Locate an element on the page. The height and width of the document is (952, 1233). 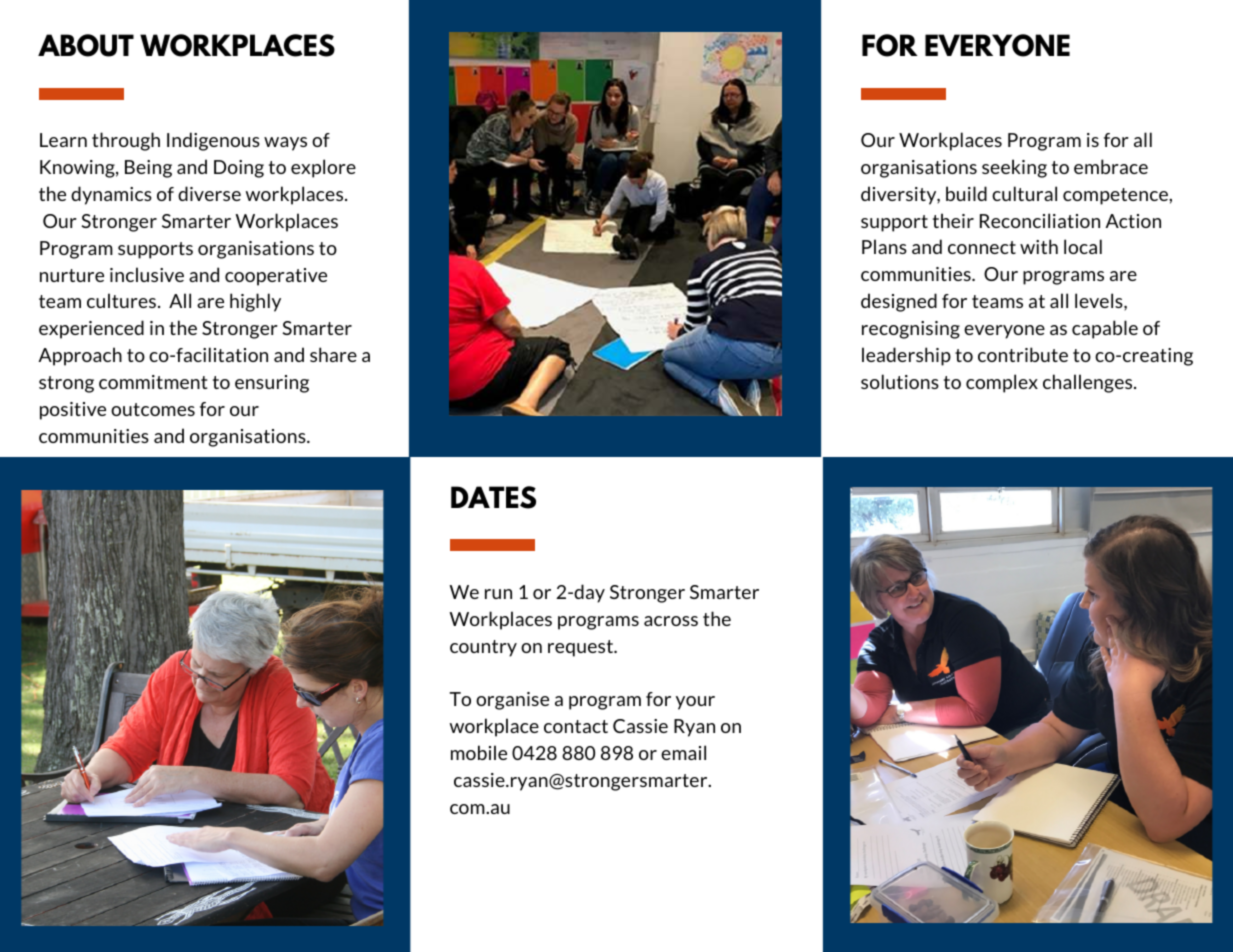
mobile is located at coordinates (479, 752).
